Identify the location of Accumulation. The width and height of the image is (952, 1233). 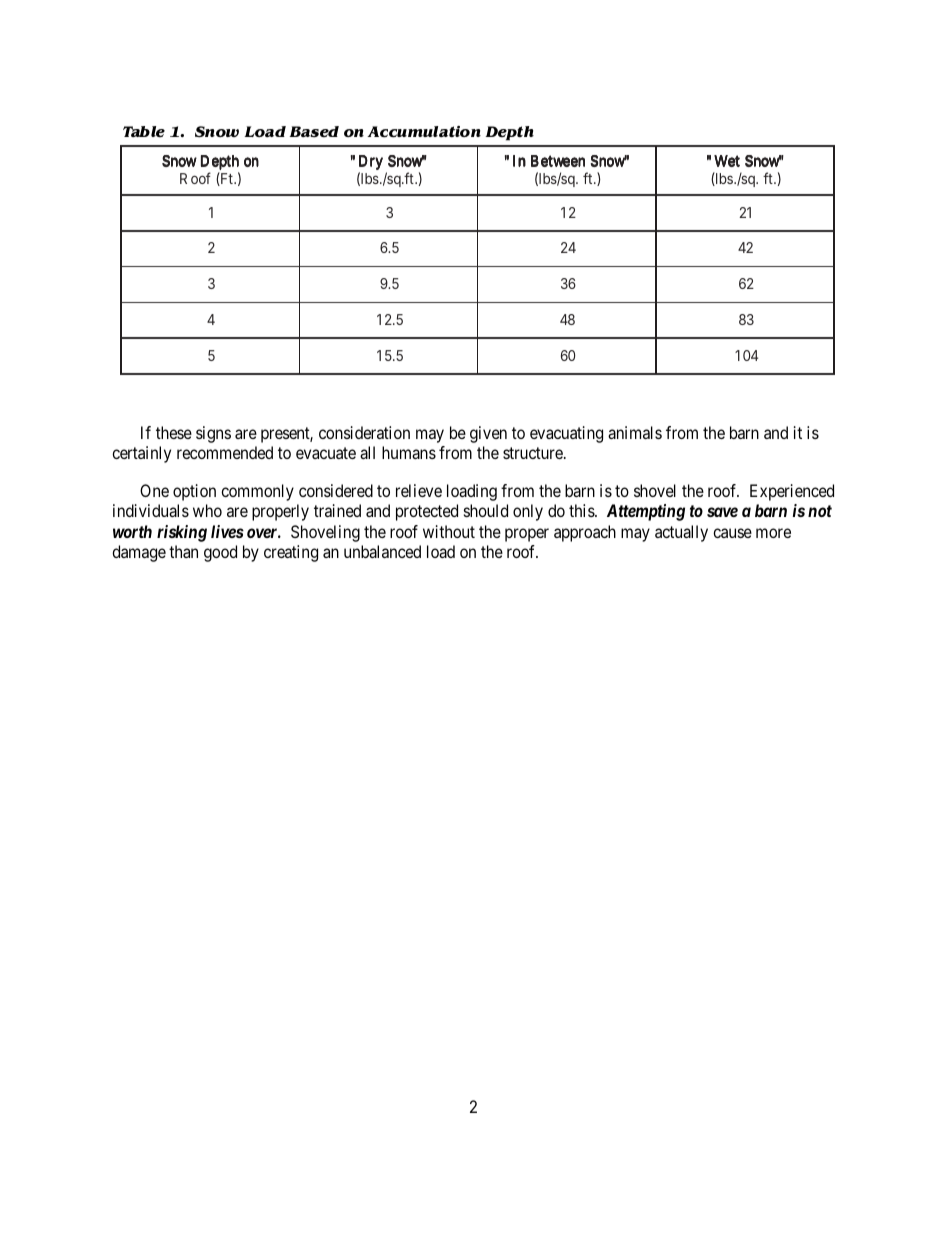
(424, 132).
